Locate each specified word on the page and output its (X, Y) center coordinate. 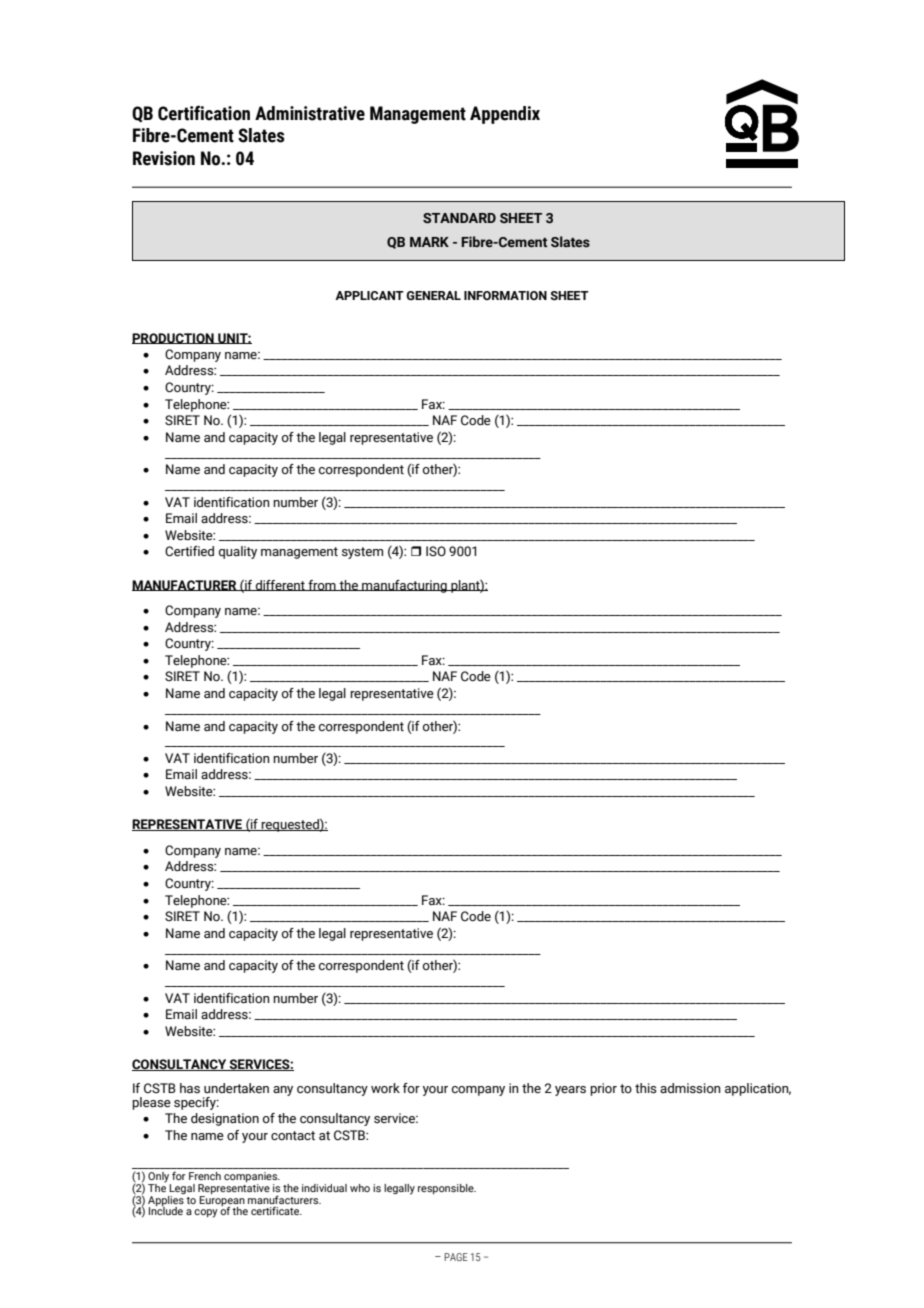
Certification (204, 113)
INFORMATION (505, 295)
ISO (436, 551)
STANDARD (459, 218)
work (385, 1088)
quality (238, 552)
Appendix (505, 115)
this (646, 1088)
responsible (447, 1189)
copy (206, 1213)
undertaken (236, 1088)
